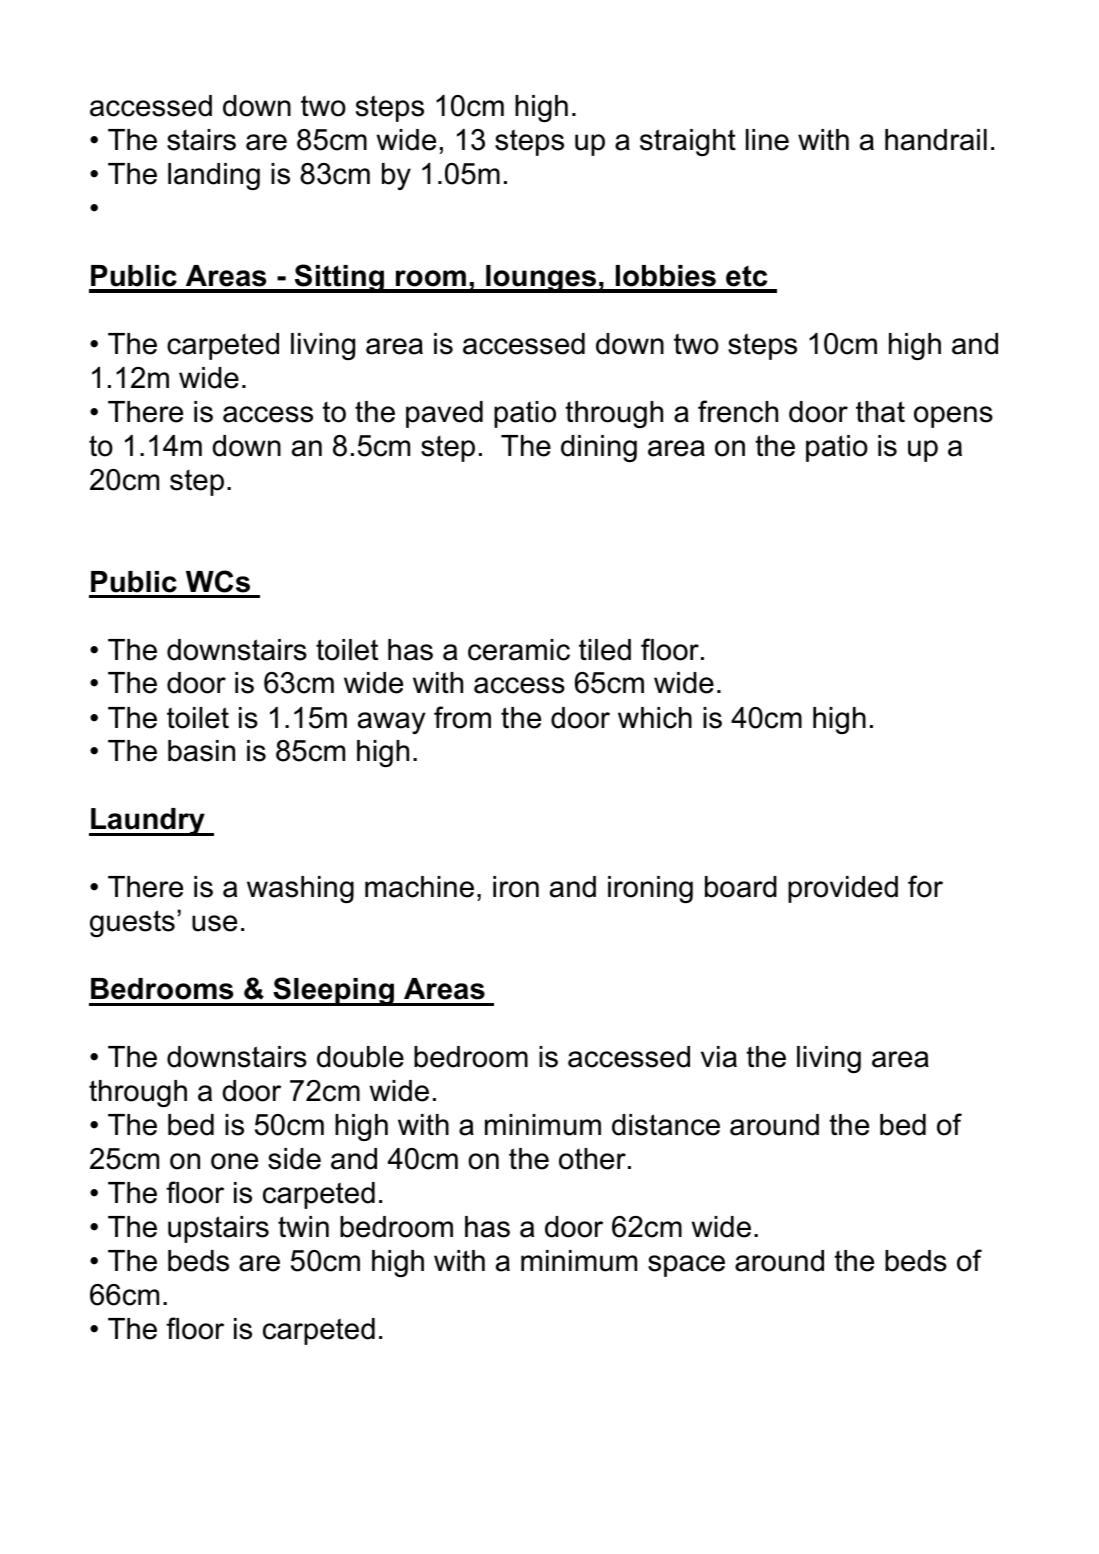 The height and width of the screenshot is (1554, 1099). What do you see at coordinates (688, 142) in the screenshot?
I see `straight` at bounding box center [688, 142].
